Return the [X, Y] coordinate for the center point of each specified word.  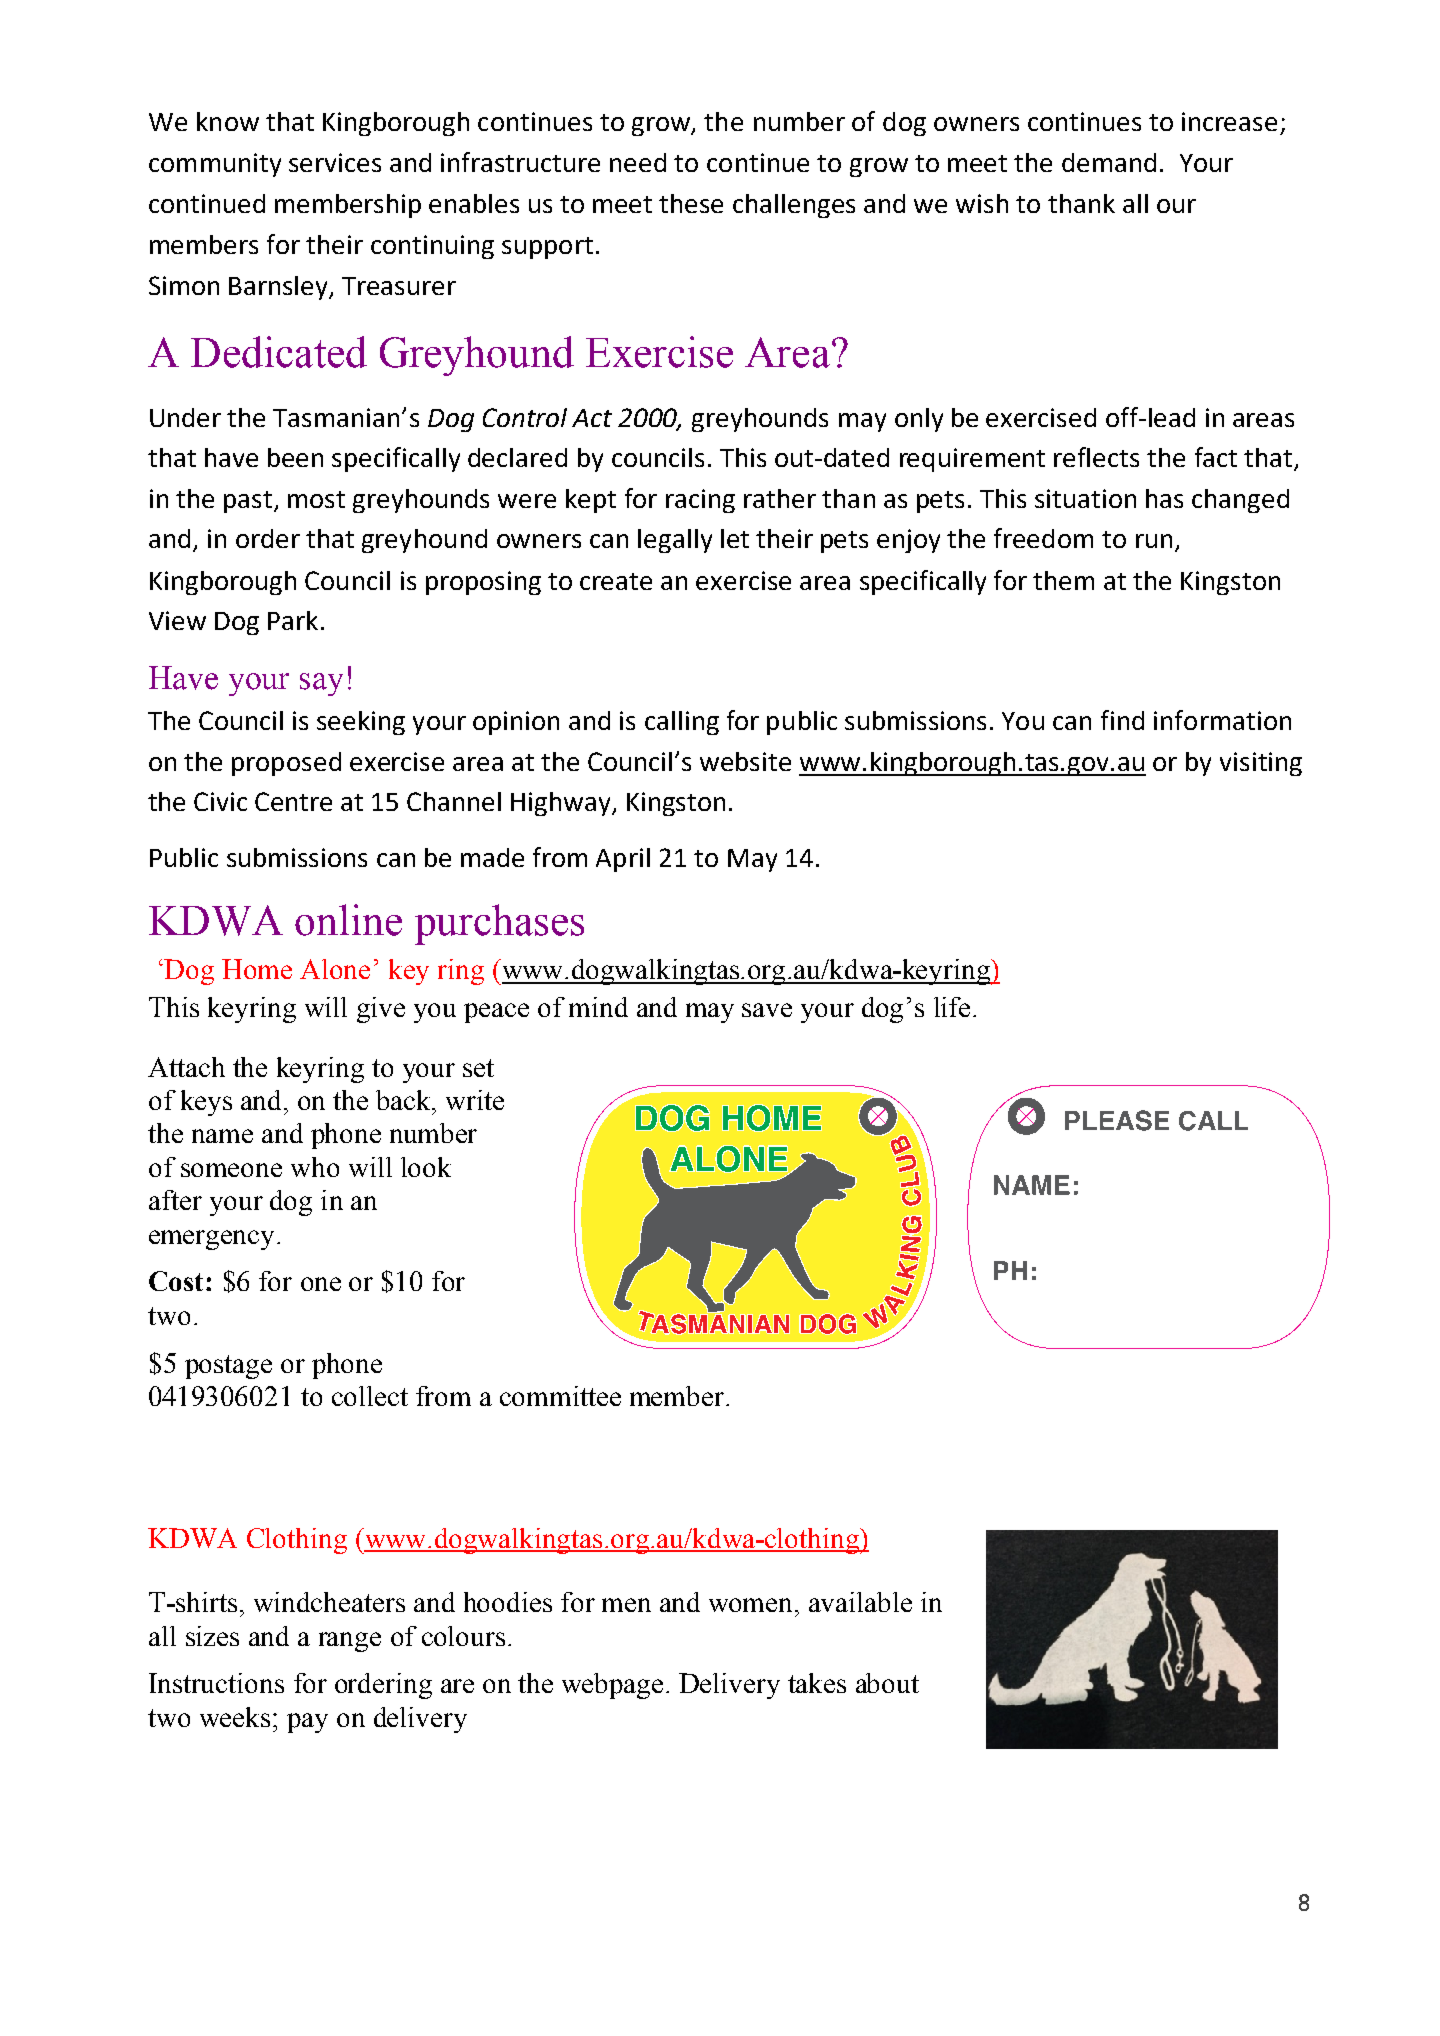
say [321, 684]
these [691, 203]
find [1122, 720]
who [315, 1167]
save [767, 1010]
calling [682, 723]
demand [1109, 162]
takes [817, 1683]
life [952, 1007]
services [335, 162]
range [350, 1642]
